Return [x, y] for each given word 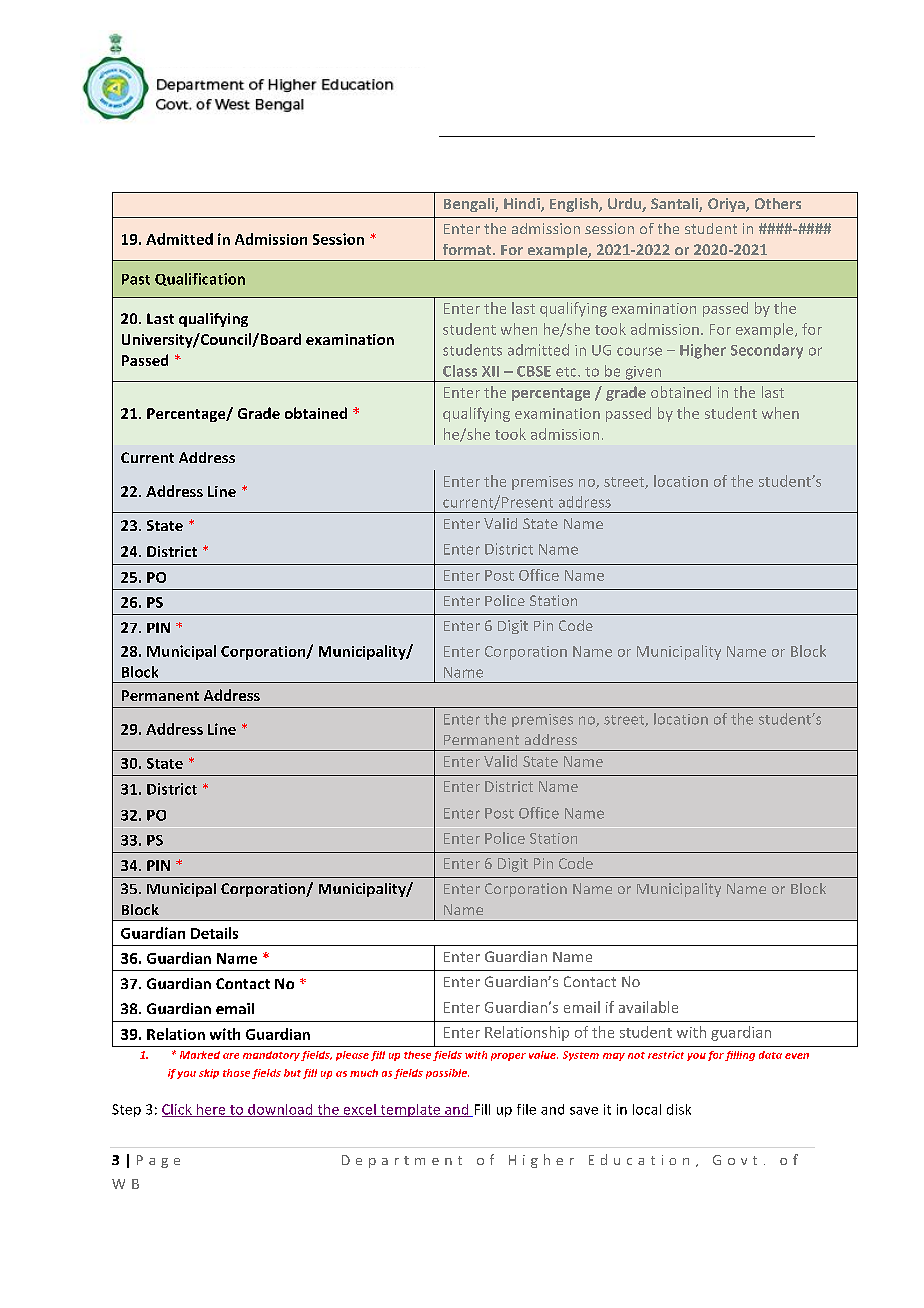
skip [209, 1074]
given [643, 374]
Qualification [200, 279]
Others [778, 203]
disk [679, 1109]
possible [447, 1074]
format [468, 249]
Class [460, 371]
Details [214, 933]
